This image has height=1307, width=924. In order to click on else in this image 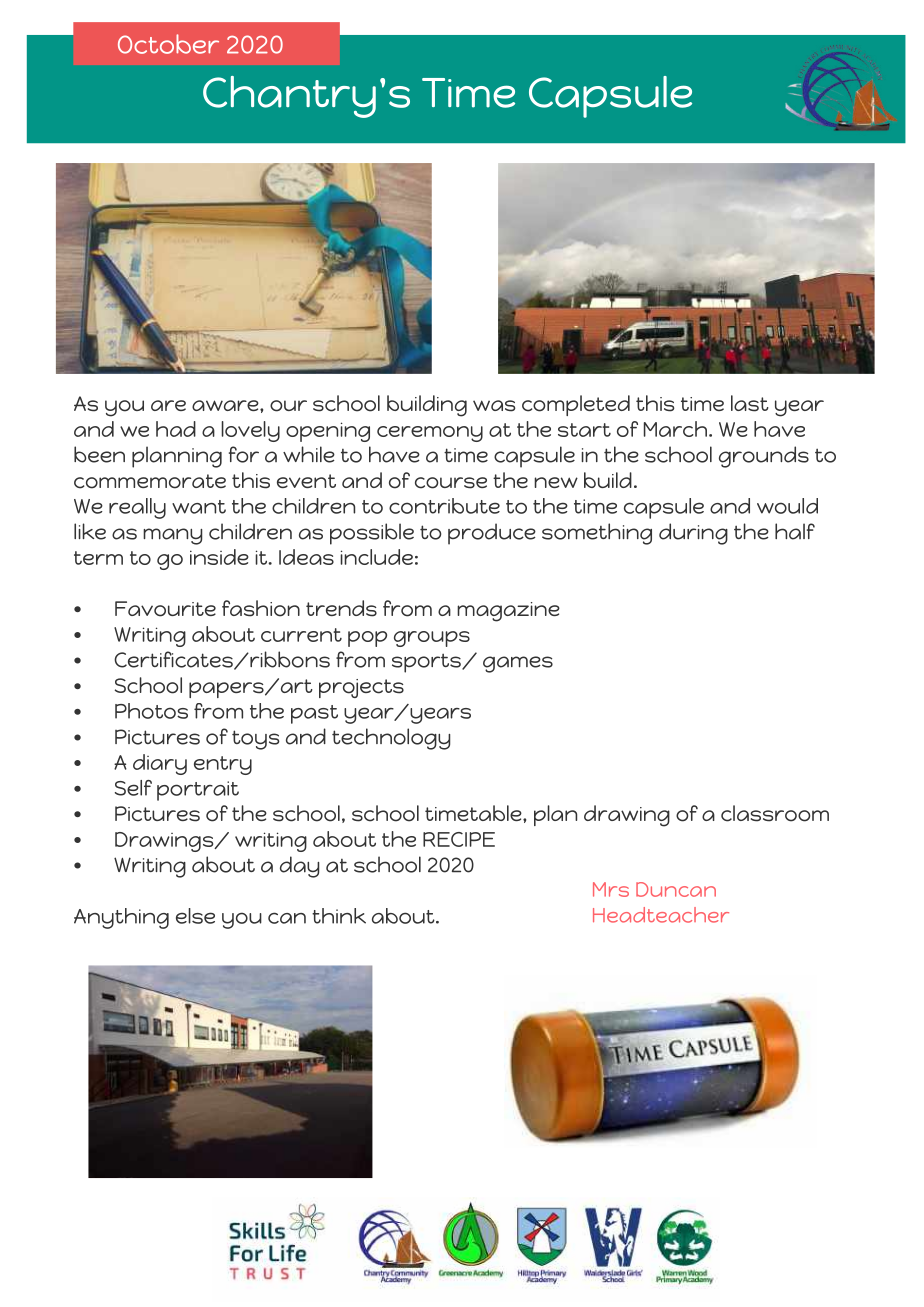, I will do `click(195, 916)`.
